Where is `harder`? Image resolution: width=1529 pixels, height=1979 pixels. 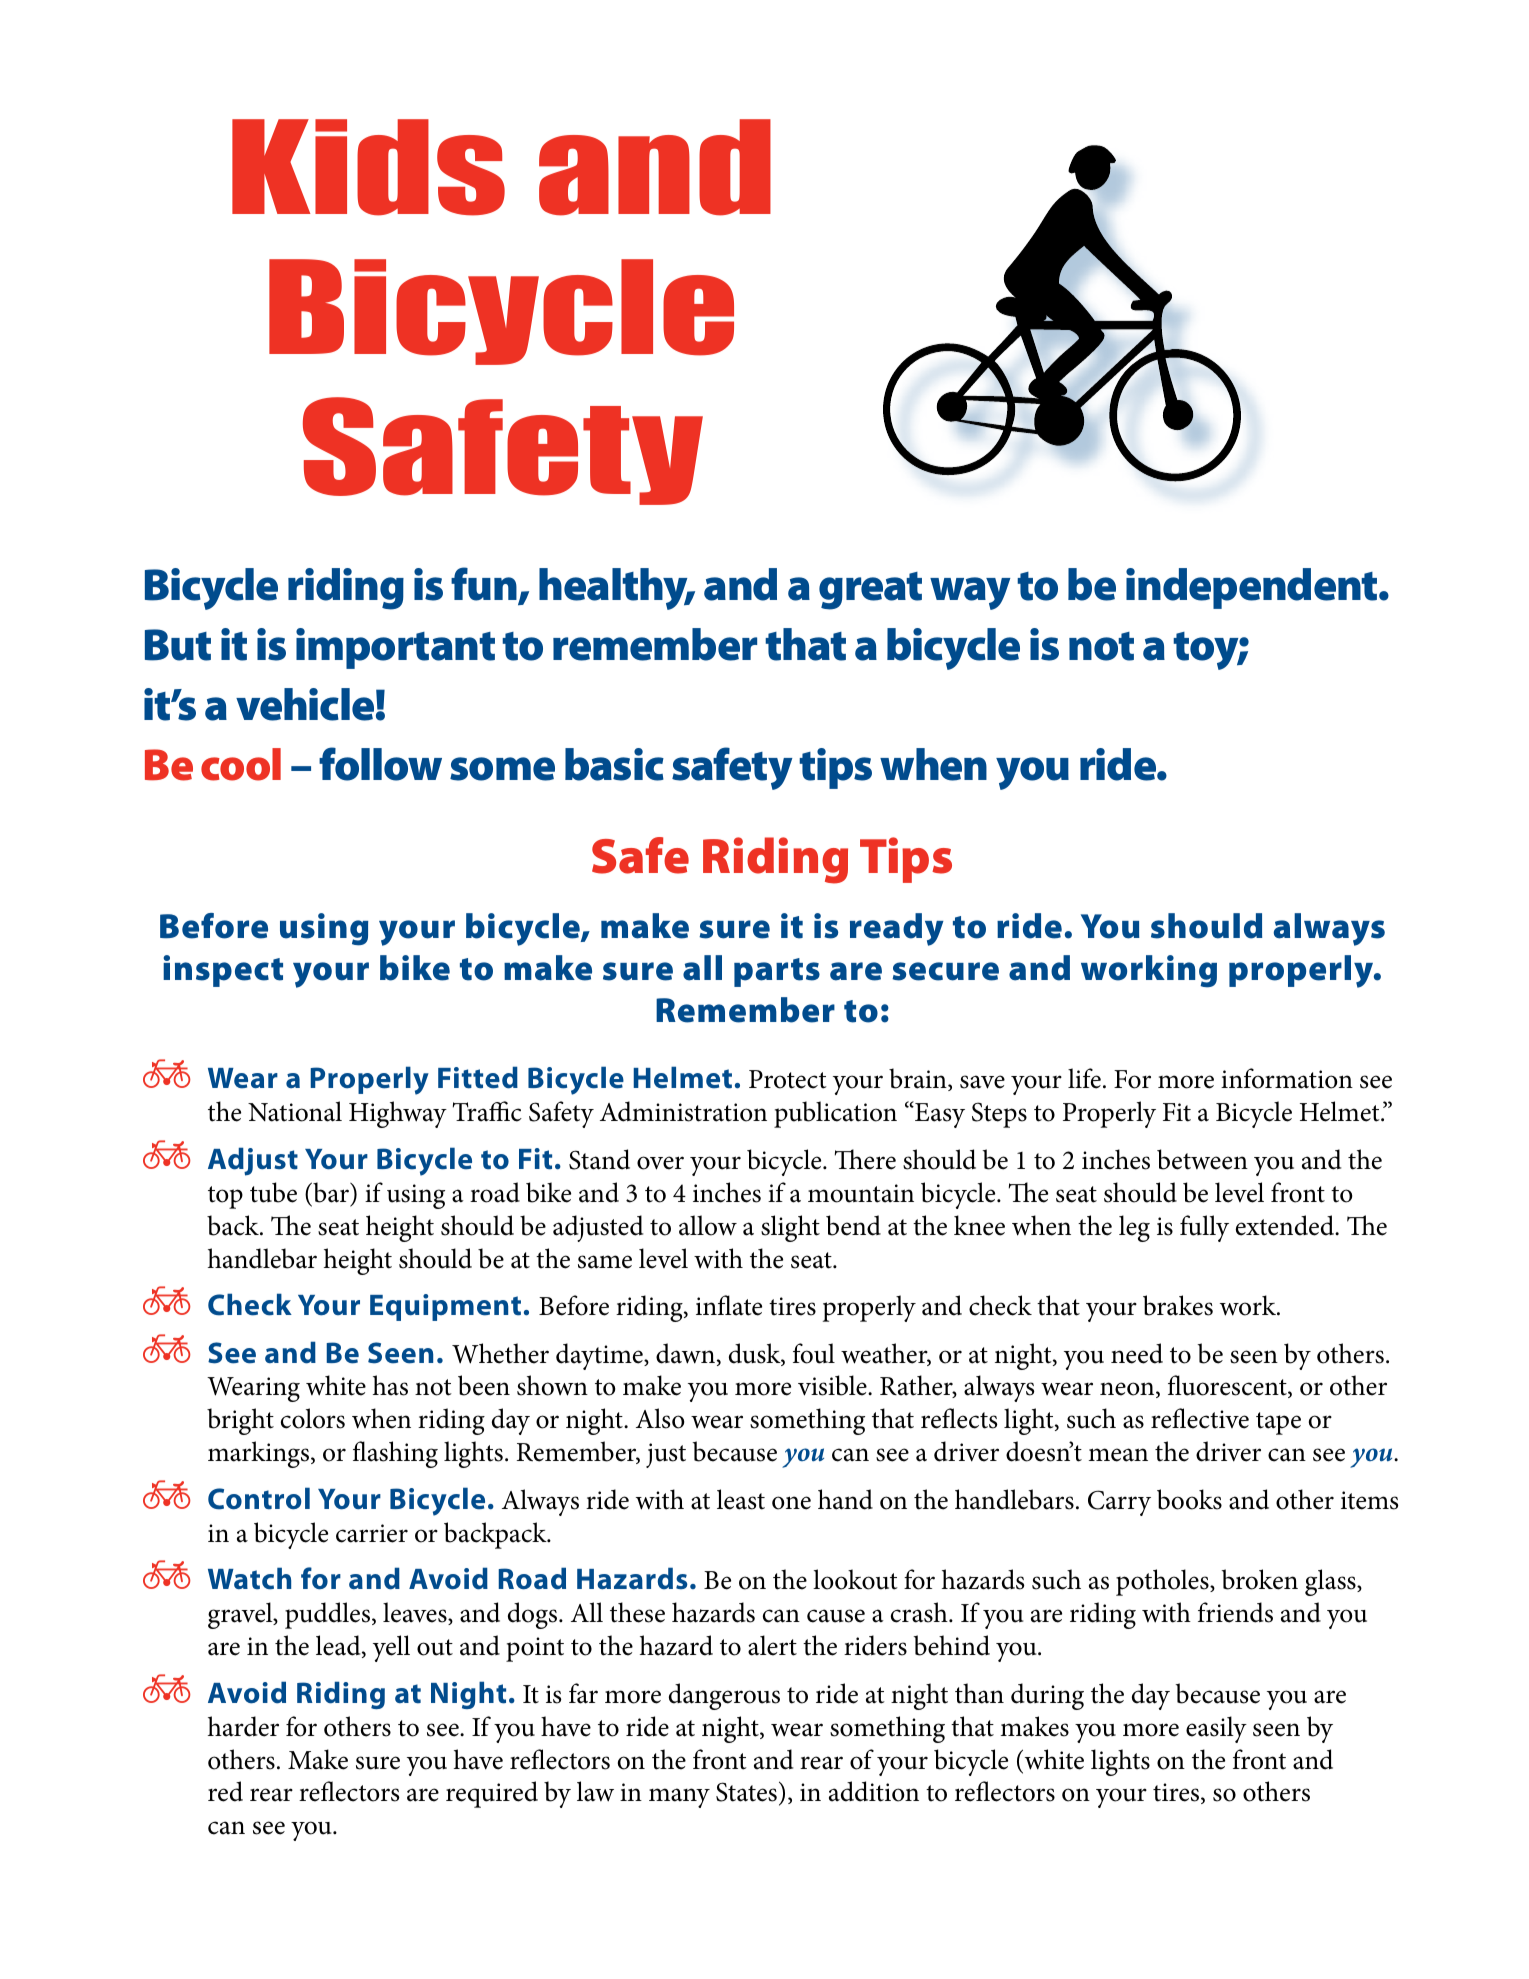 harder is located at coordinates (243, 1726).
